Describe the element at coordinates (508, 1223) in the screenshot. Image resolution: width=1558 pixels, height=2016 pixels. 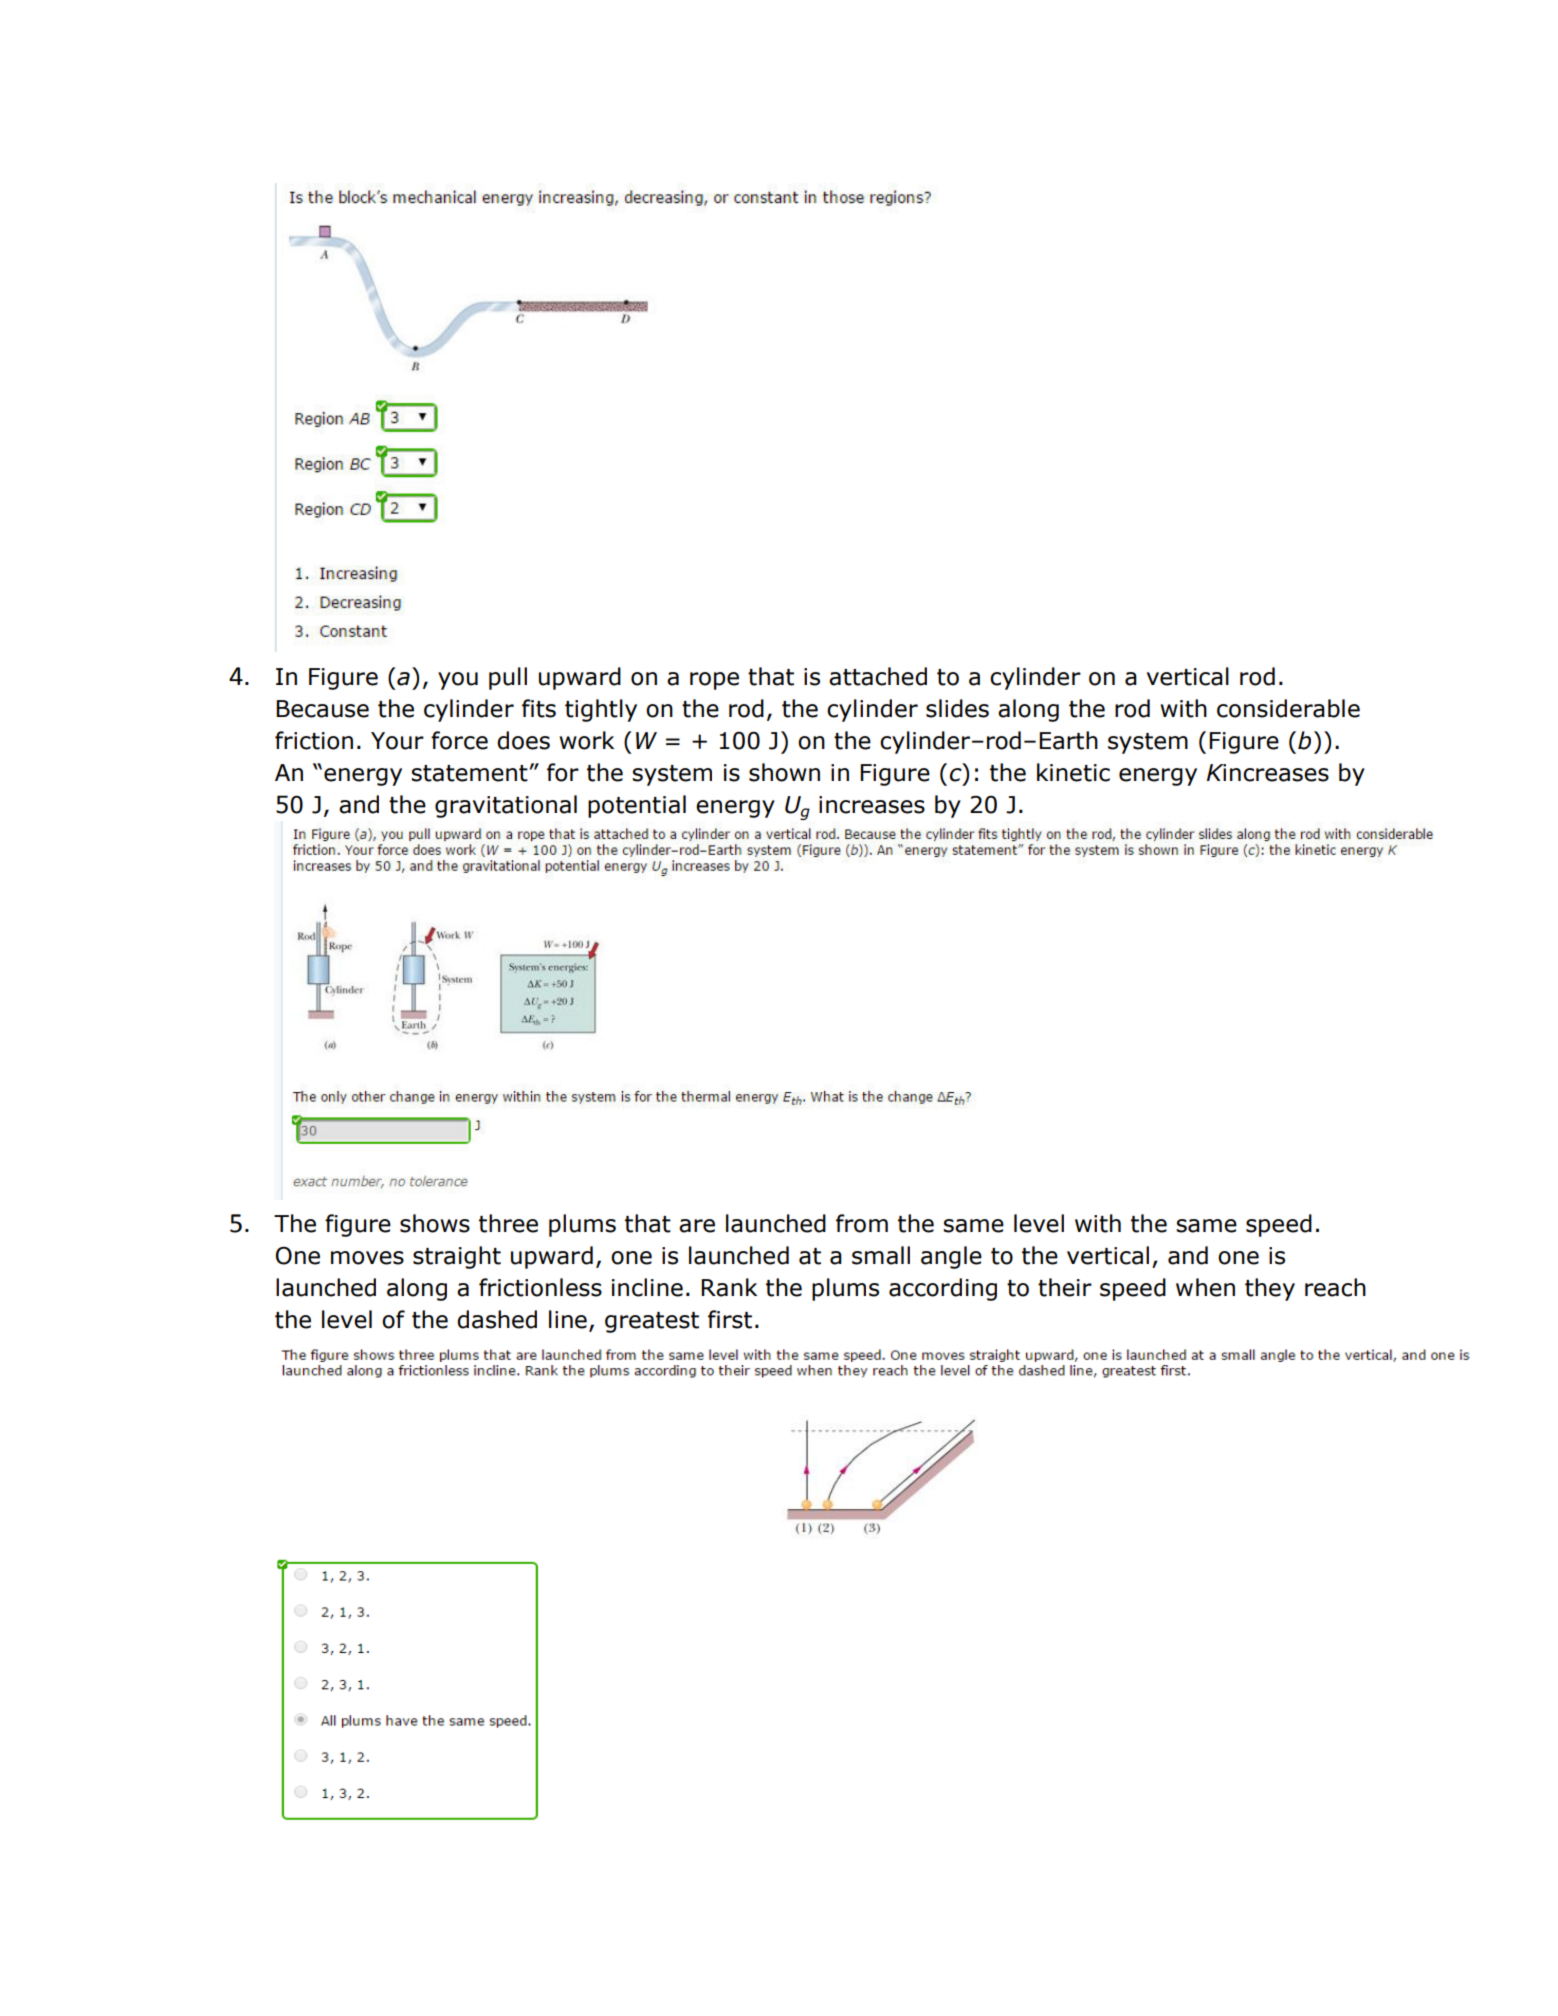
I see `three` at that location.
